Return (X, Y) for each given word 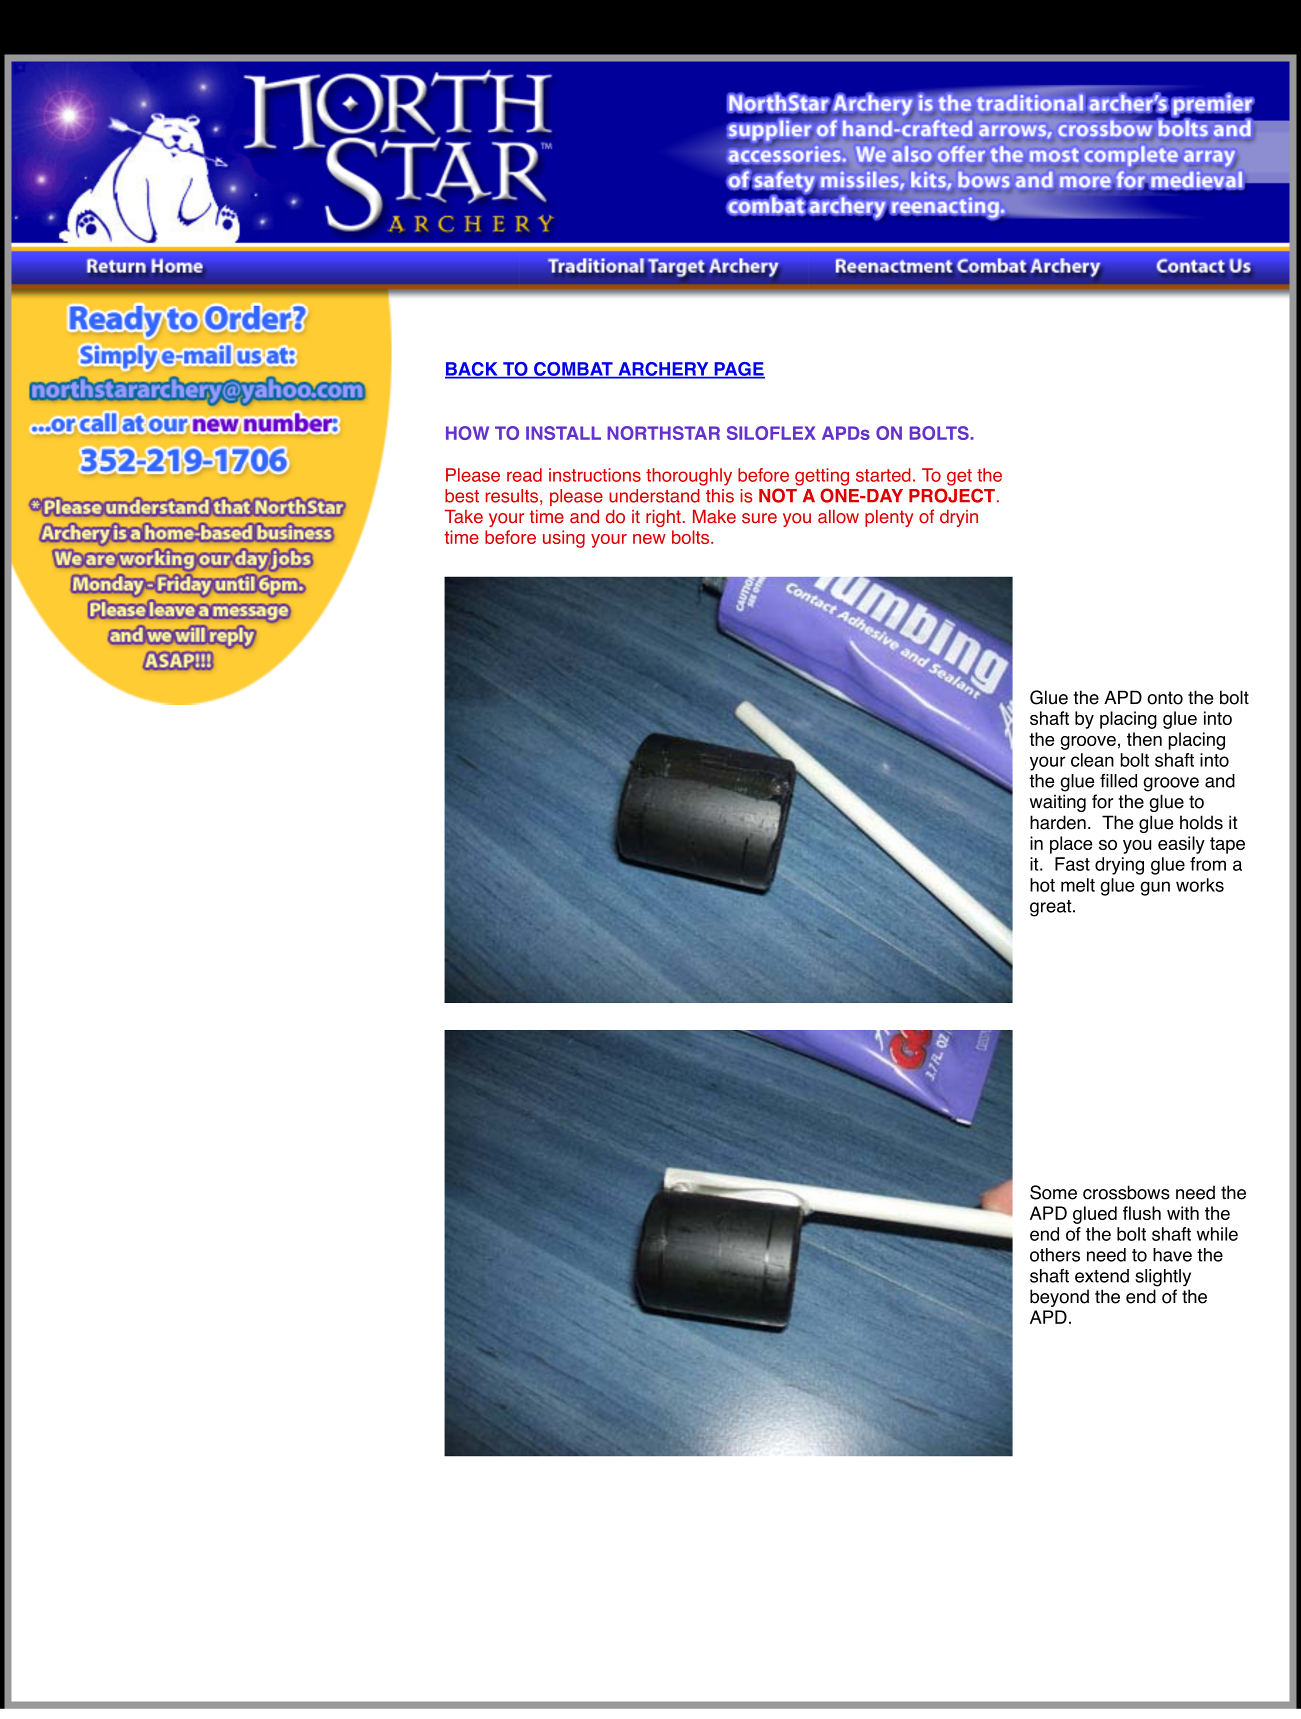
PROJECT (953, 495)
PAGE (738, 370)
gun (1155, 888)
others (1055, 1255)
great (1052, 908)
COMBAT (573, 370)
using (564, 539)
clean (1092, 760)
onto (1165, 698)
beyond (1059, 1298)
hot (1042, 885)
